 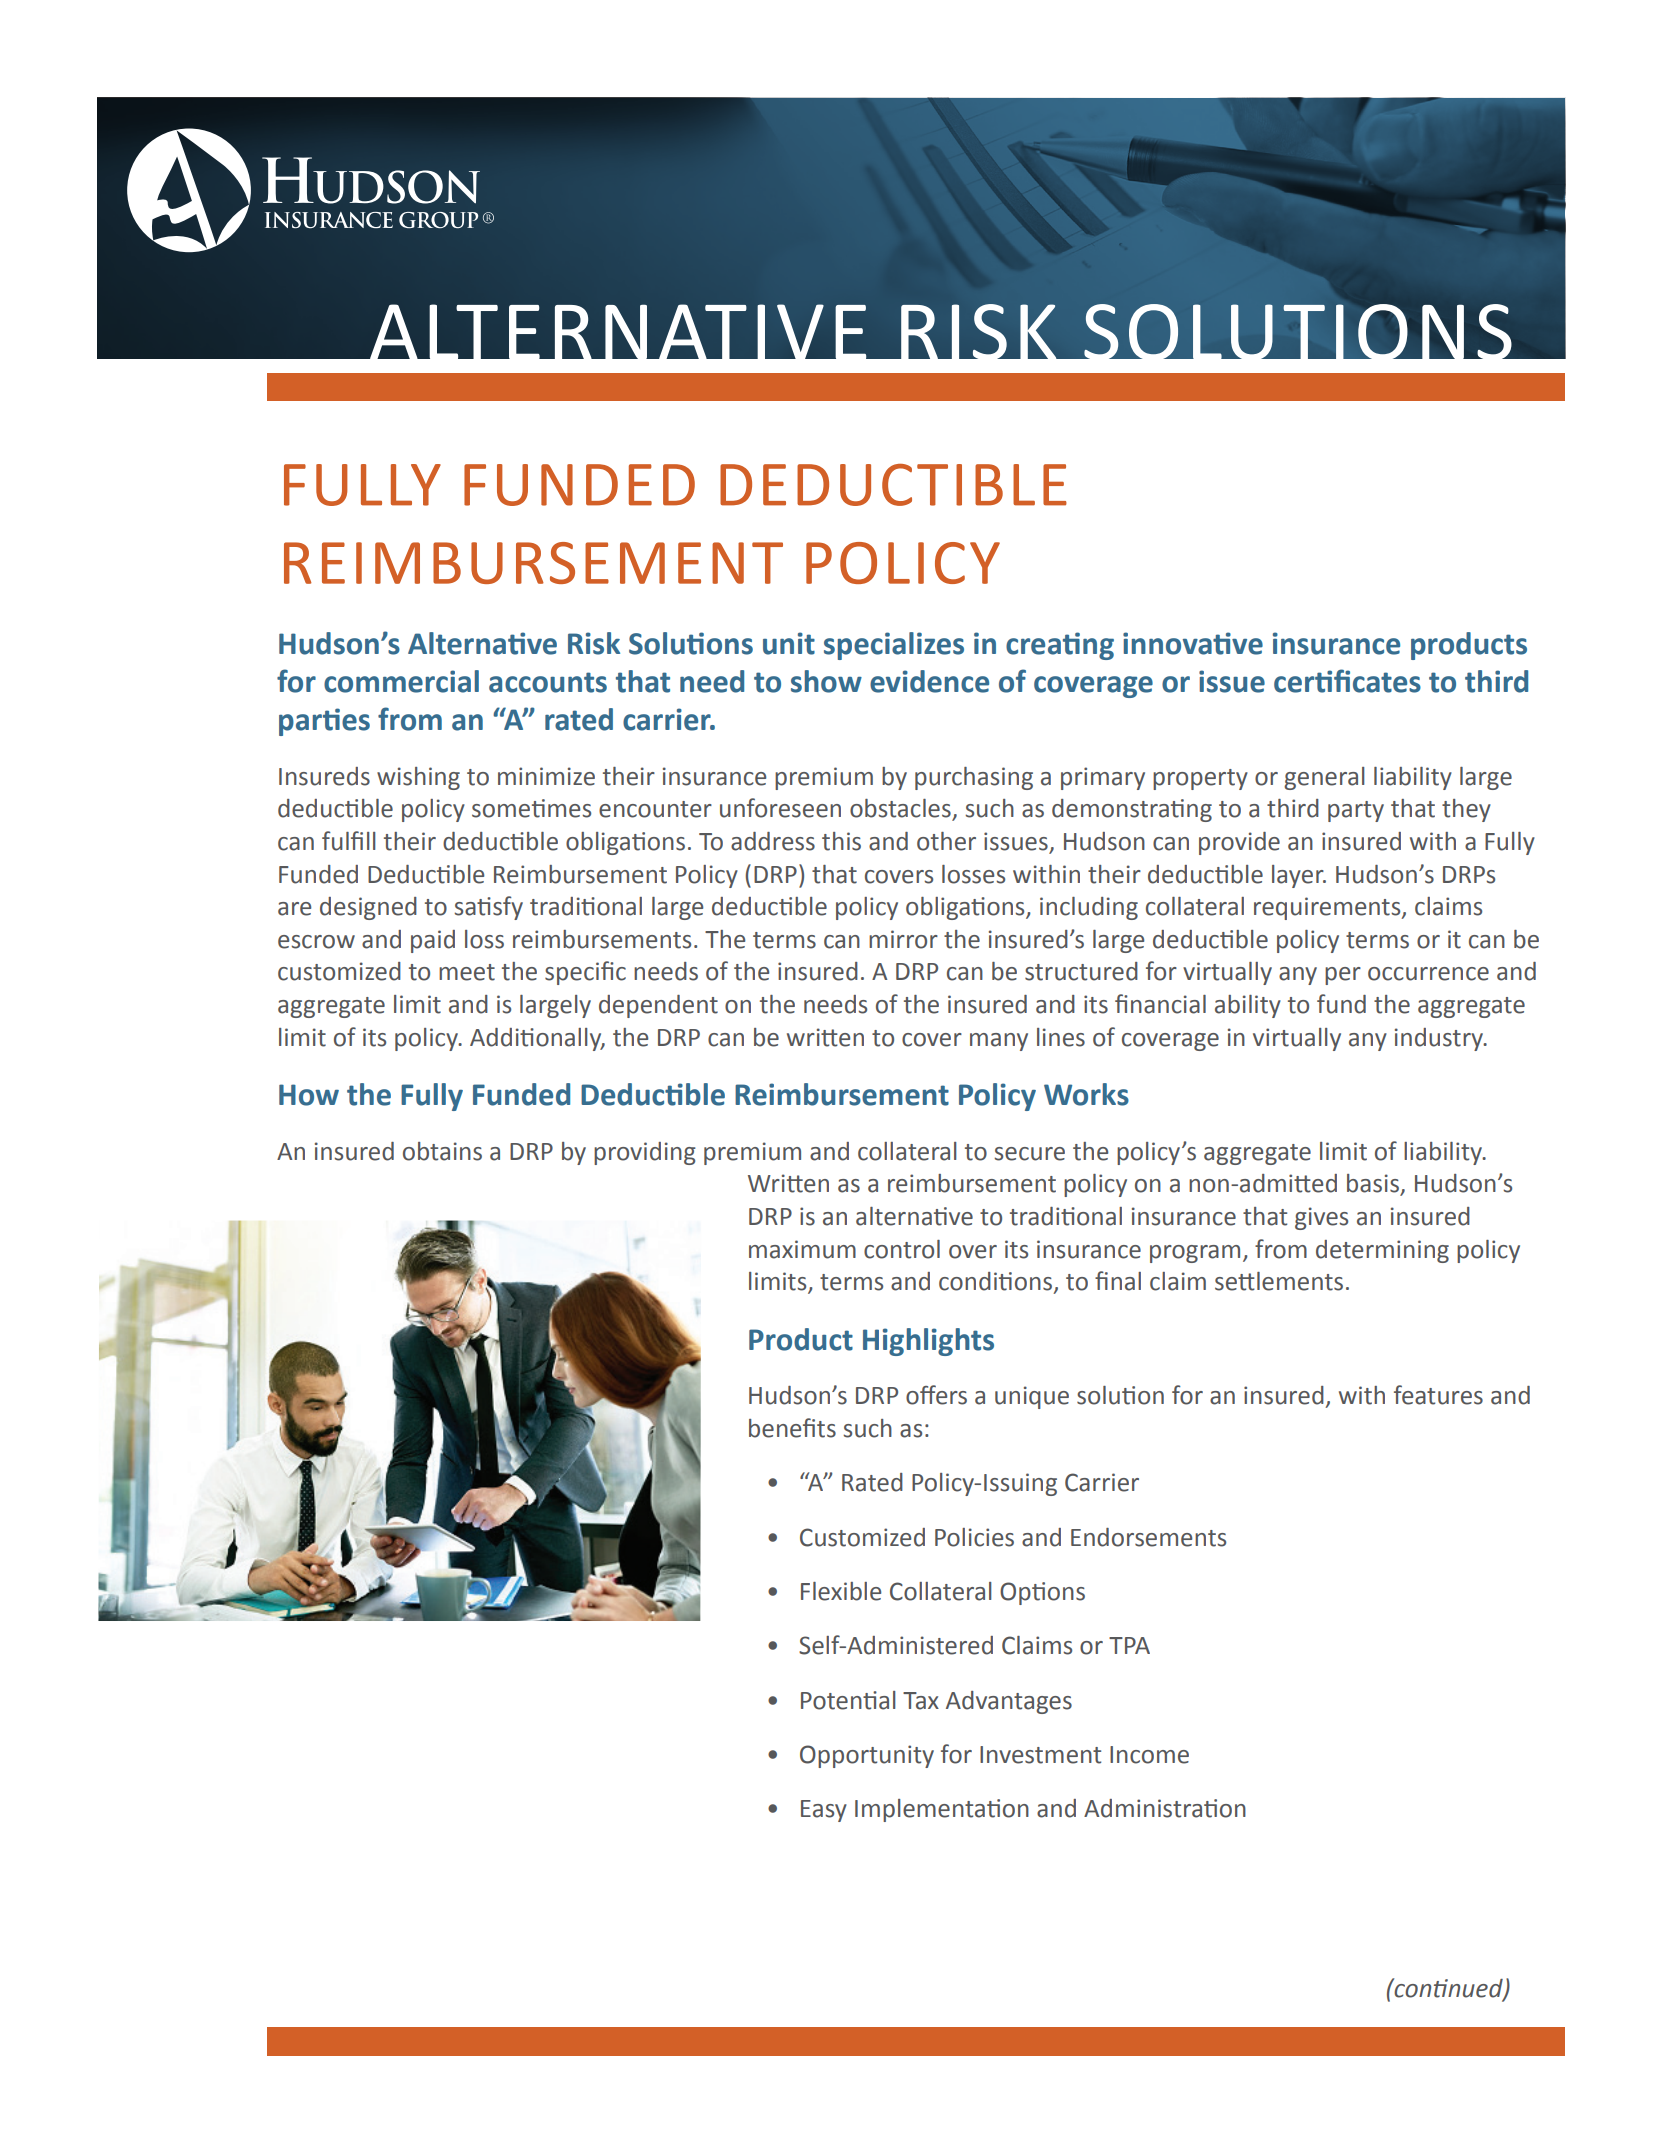 I want to click on Administration, so click(x=1165, y=1808).
